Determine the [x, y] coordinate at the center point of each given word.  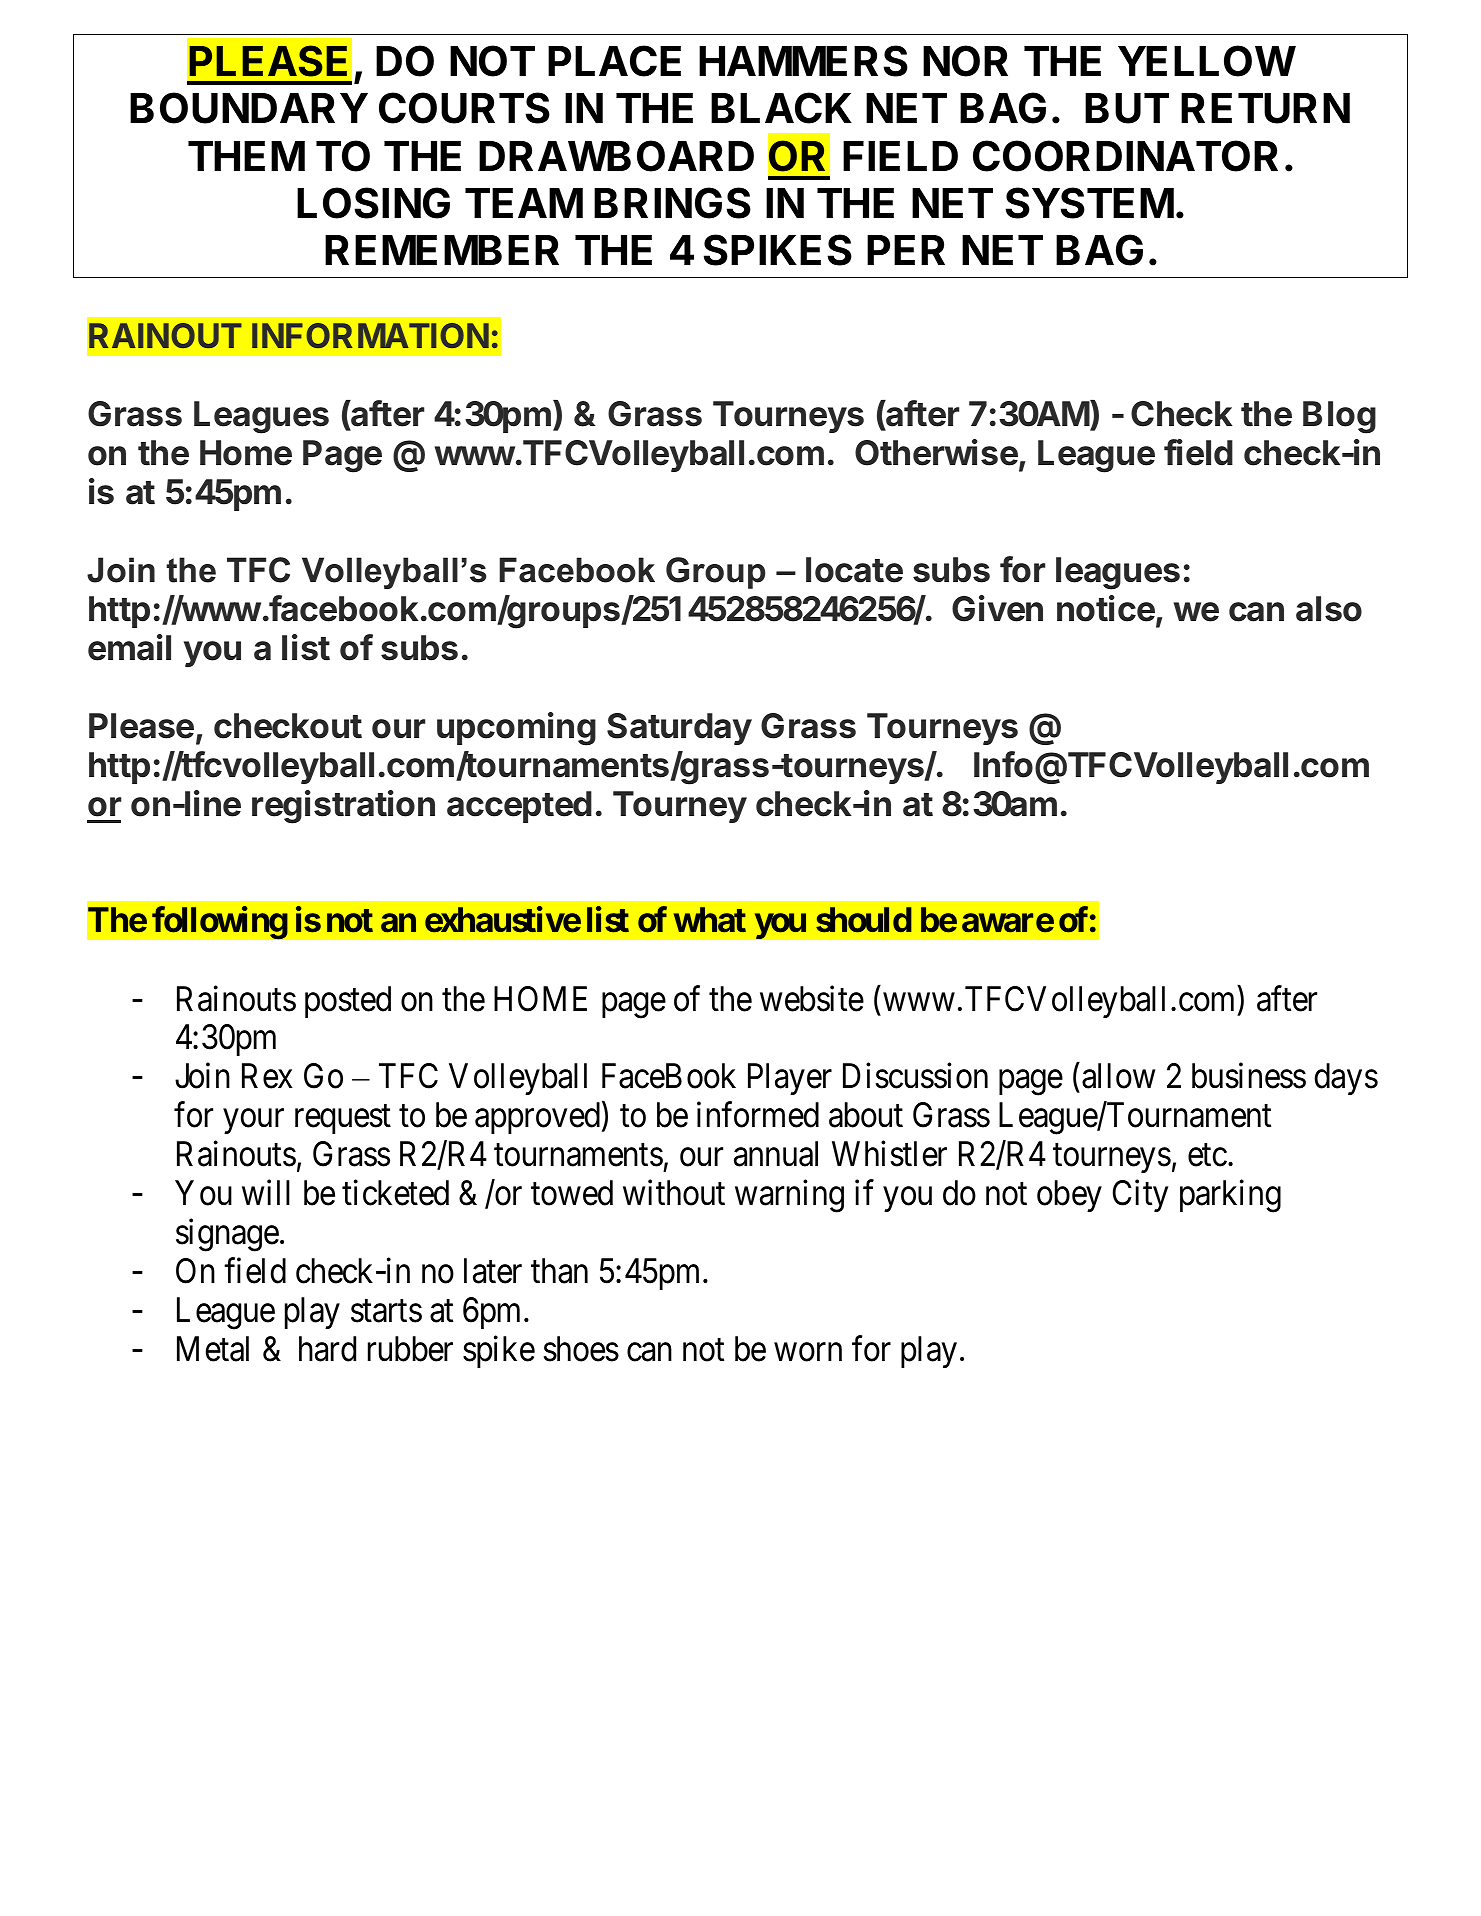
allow [1118, 1076]
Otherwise [937, 453]
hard [327, 1349]
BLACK [781, 108]
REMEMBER [442, 250]
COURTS [464, 108]
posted [348, 1002]
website [812, 998]
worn [808, 1352]
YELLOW [1207, 61]
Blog [1339, 417]
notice [1106, 608]
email [129, 647]
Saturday [679, 729]
